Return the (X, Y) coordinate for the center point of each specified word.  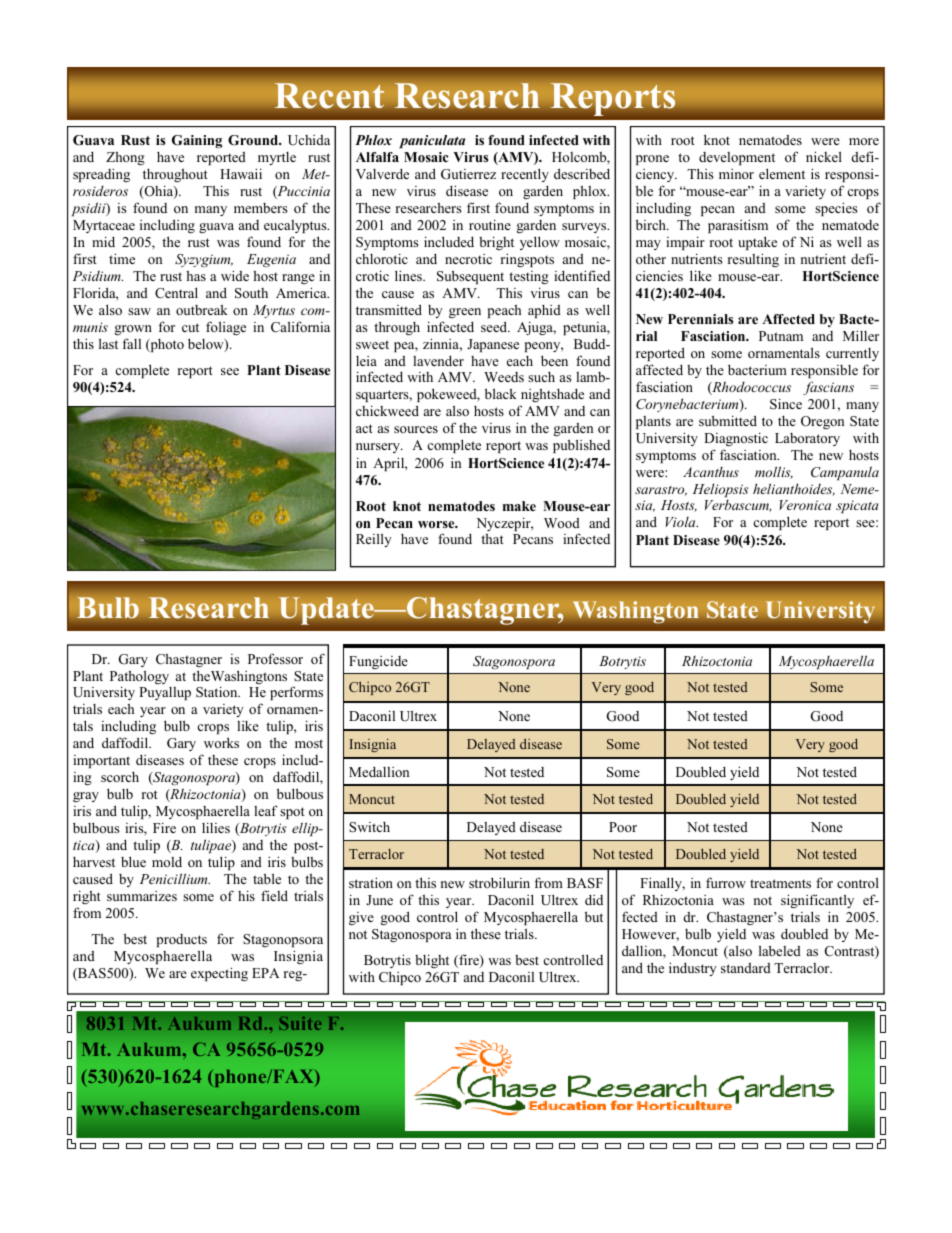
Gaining (197, 141)
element (782, 173)
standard (746, 968)
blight (432, 961)
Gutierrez (468, 174)
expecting (219, 974)
